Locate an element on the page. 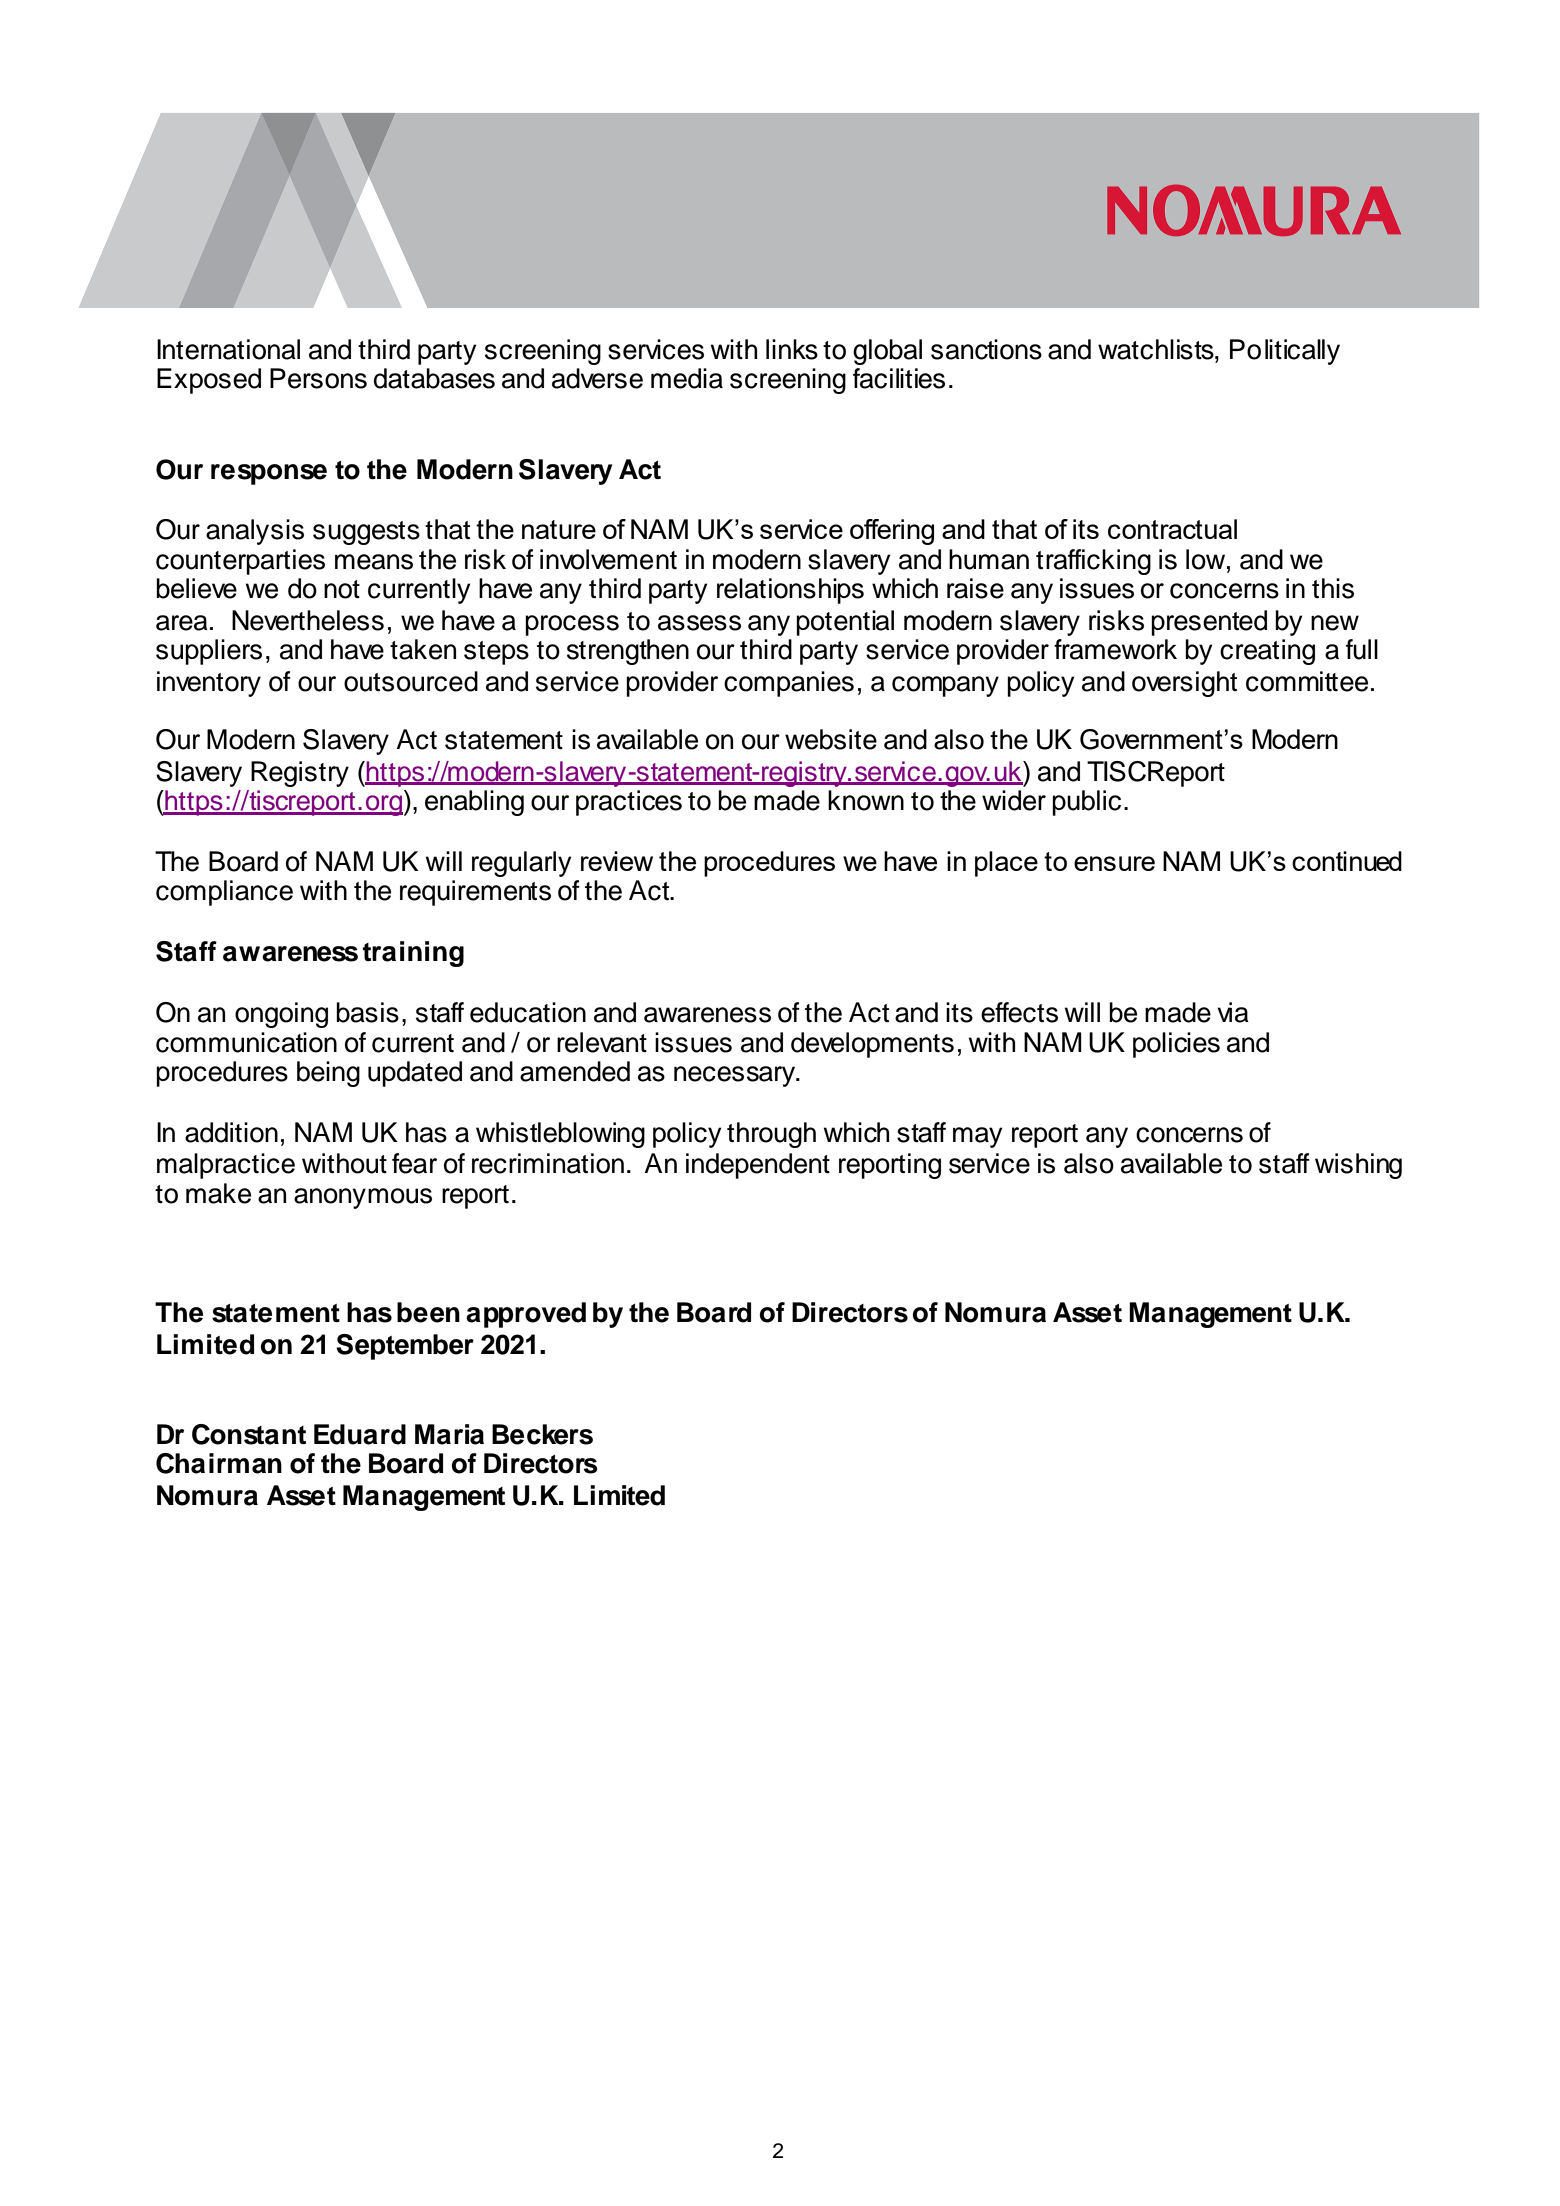  links is located at coordinates (792, 349).
